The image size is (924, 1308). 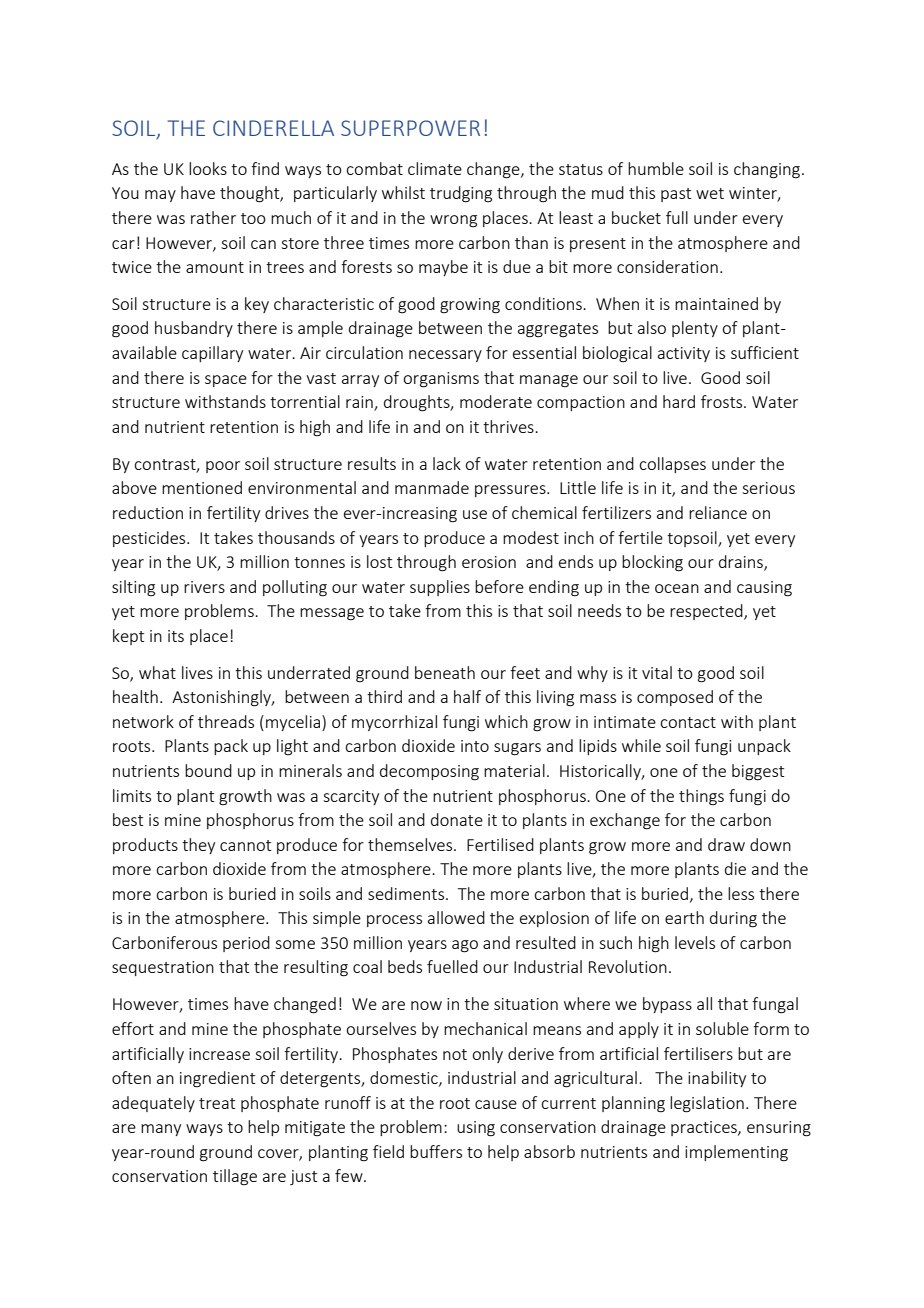 I want to click on wet, so click(x=710, y=193).
